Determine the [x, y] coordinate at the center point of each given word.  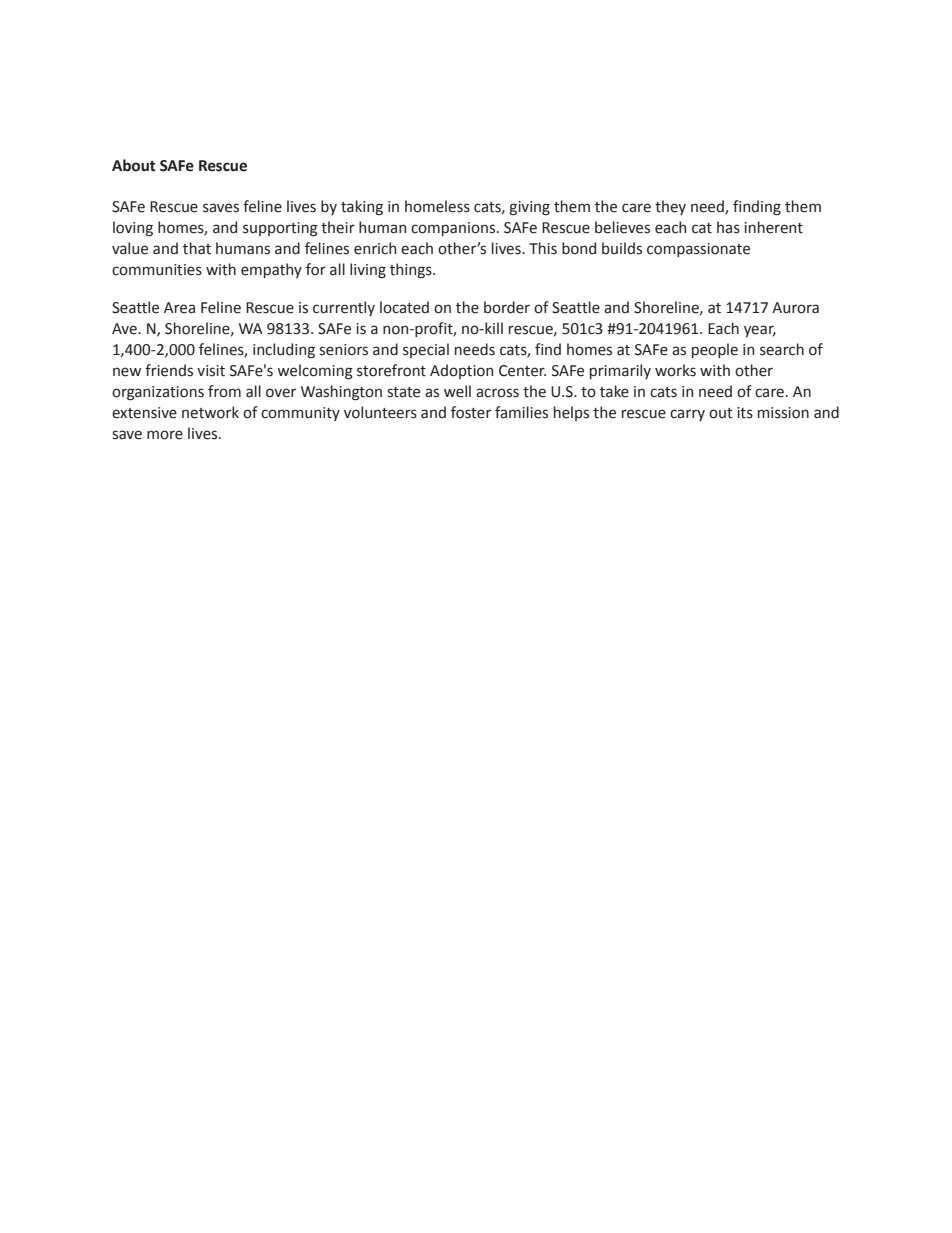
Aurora [795, 308]
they [670, 207]
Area [179, 308]
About [133, 165]
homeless [437, 206]
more [165, 435]
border [507, 307]
